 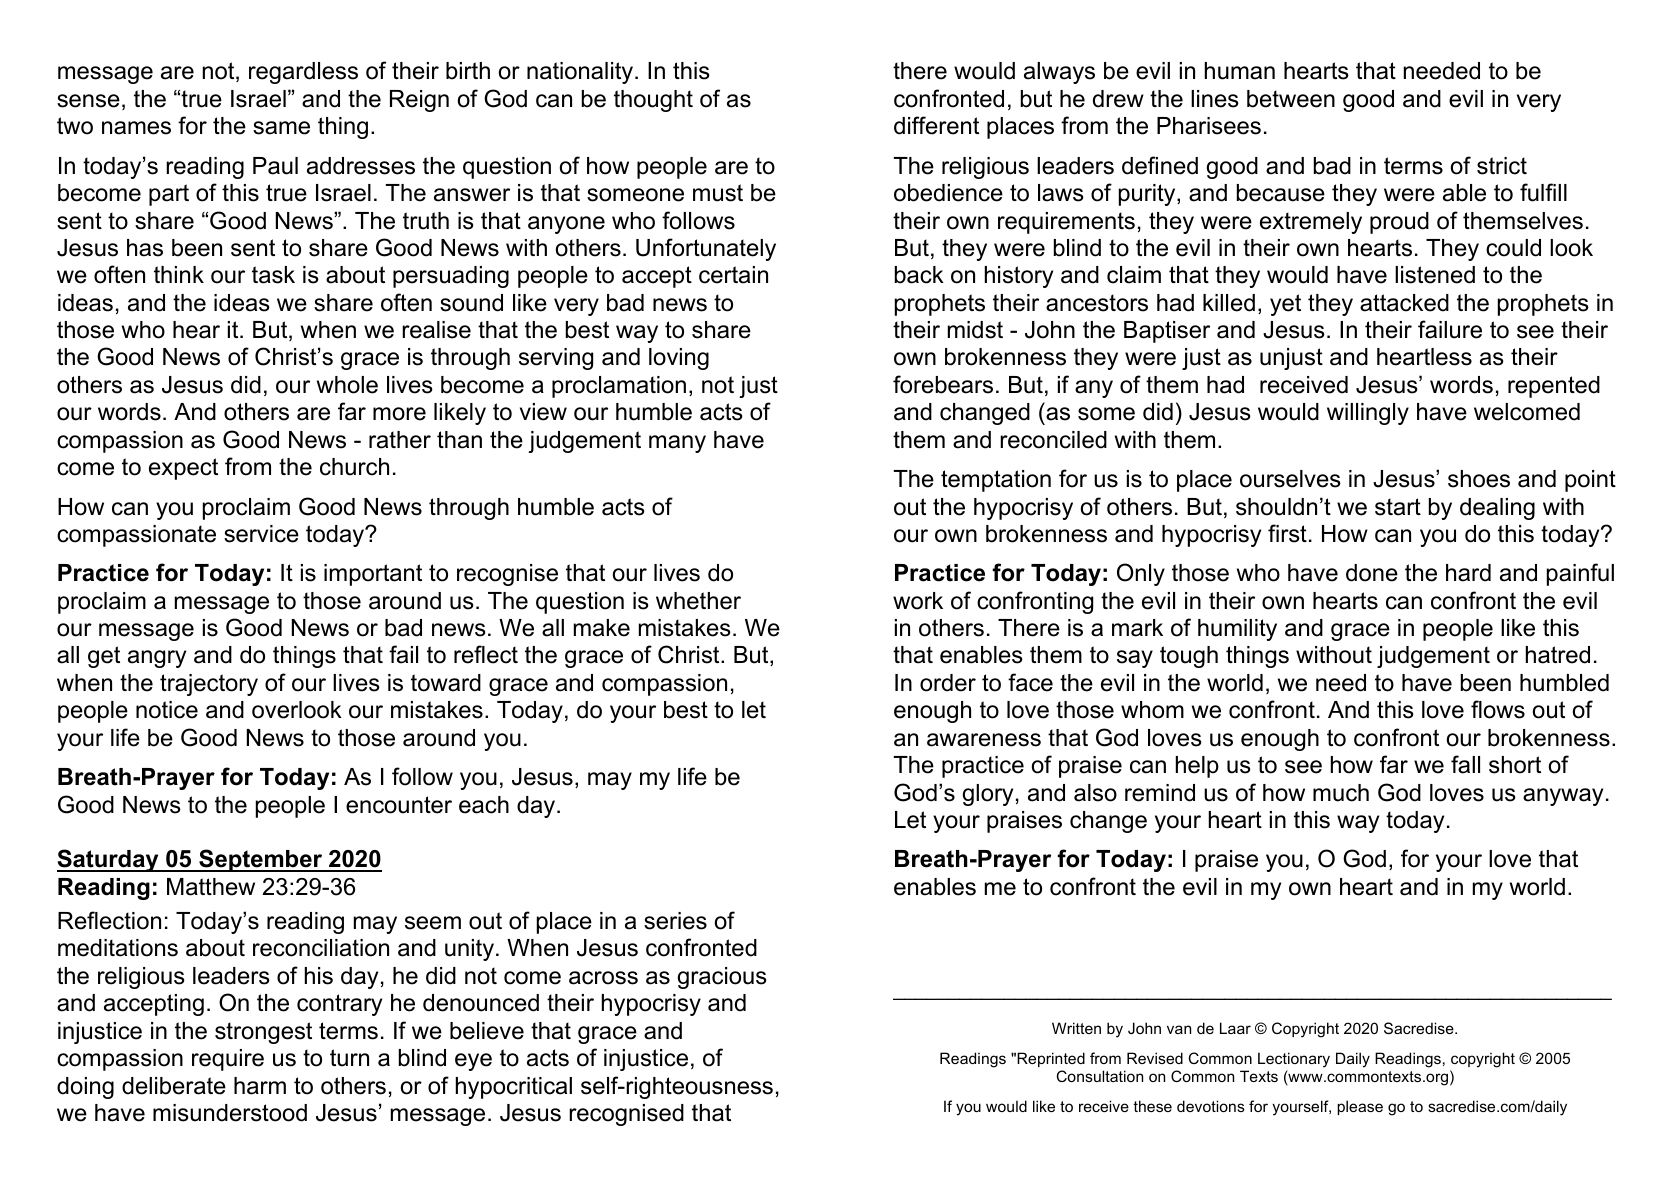 I want to click on much, so click(x=1341, y=793).
